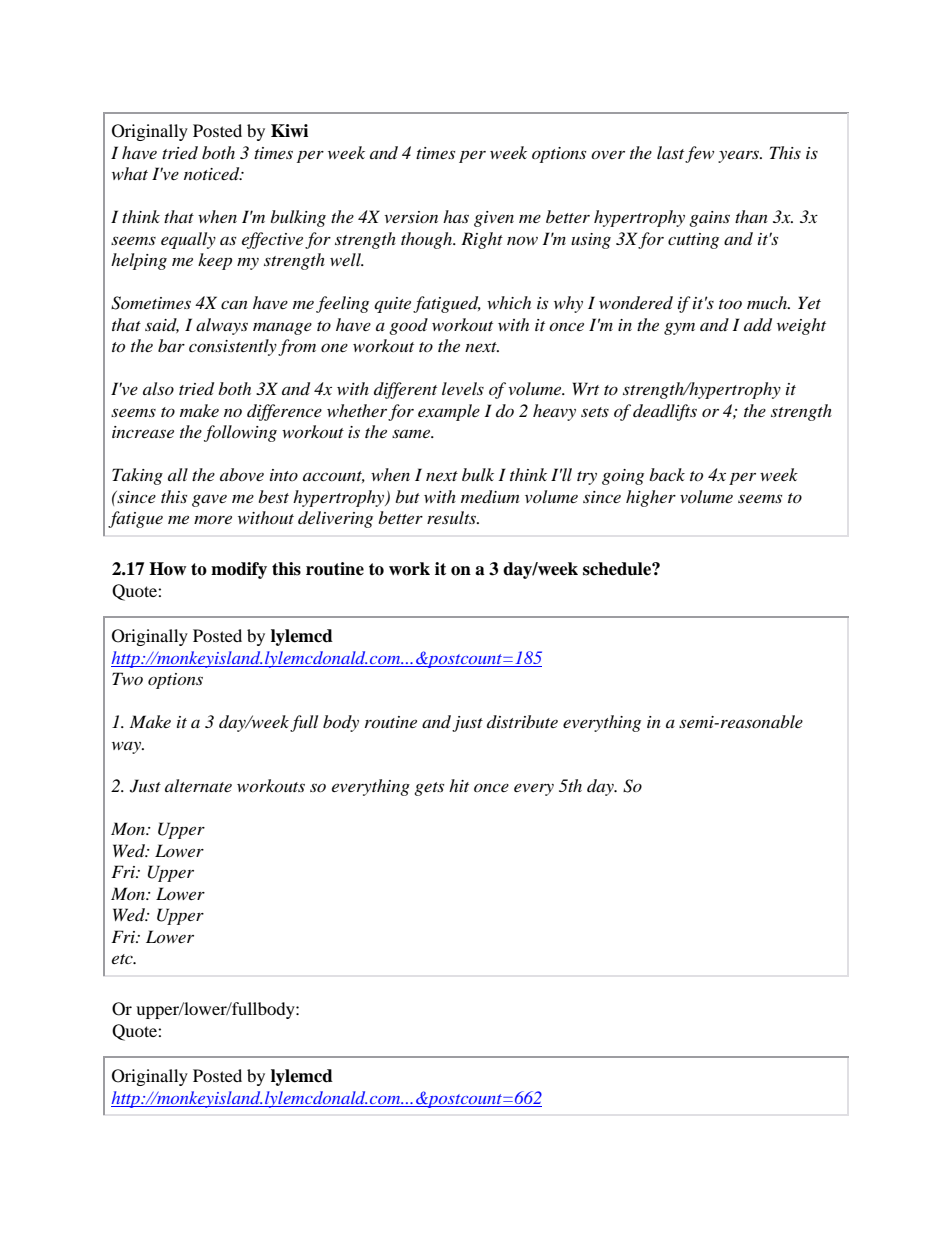  Describe the element at coordinates (127, 678) in the screenshot. I see `Two` at that location.
